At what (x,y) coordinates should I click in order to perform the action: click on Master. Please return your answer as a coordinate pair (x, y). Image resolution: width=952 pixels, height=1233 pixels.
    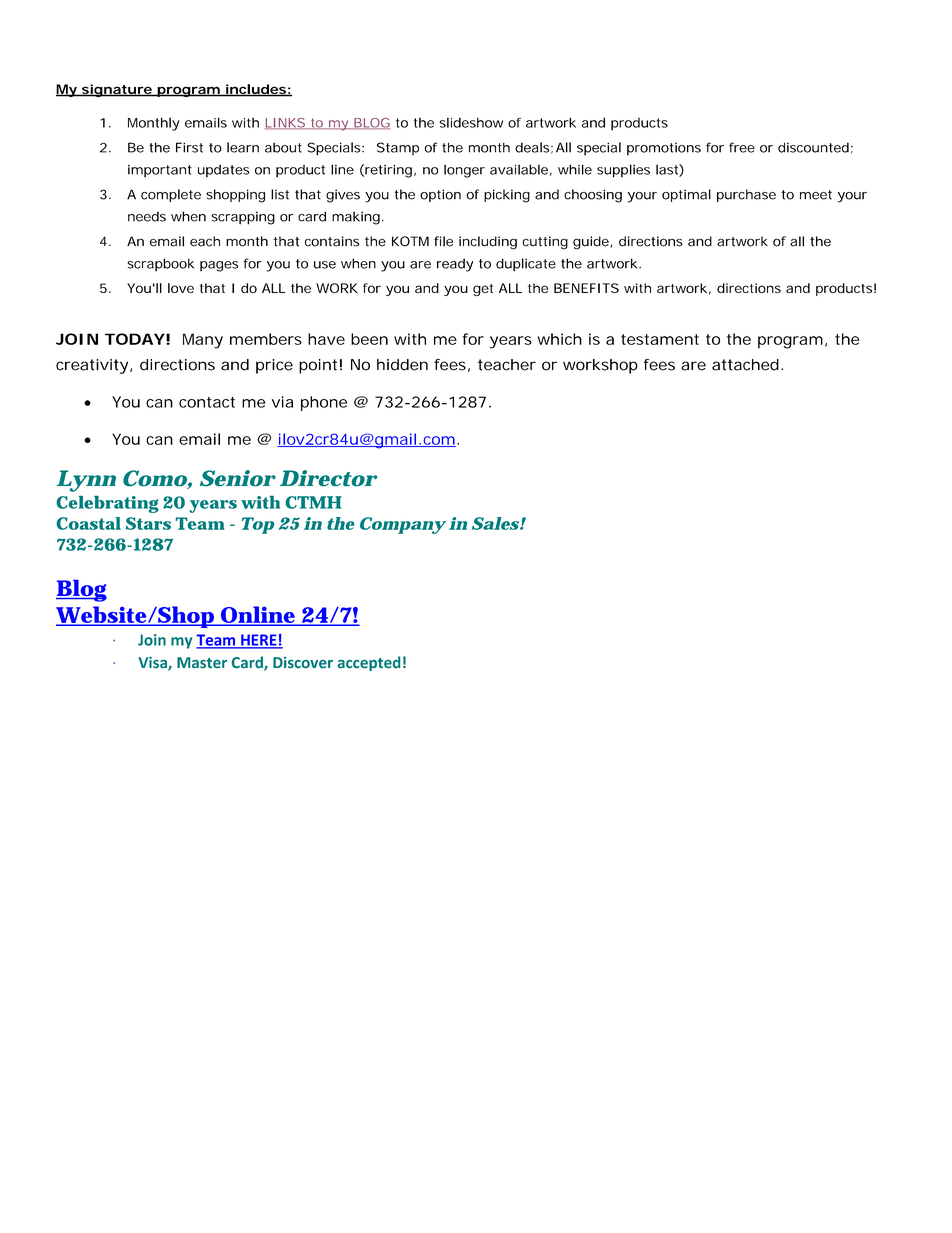
    Looking at the image, I should click on (202, 662).
